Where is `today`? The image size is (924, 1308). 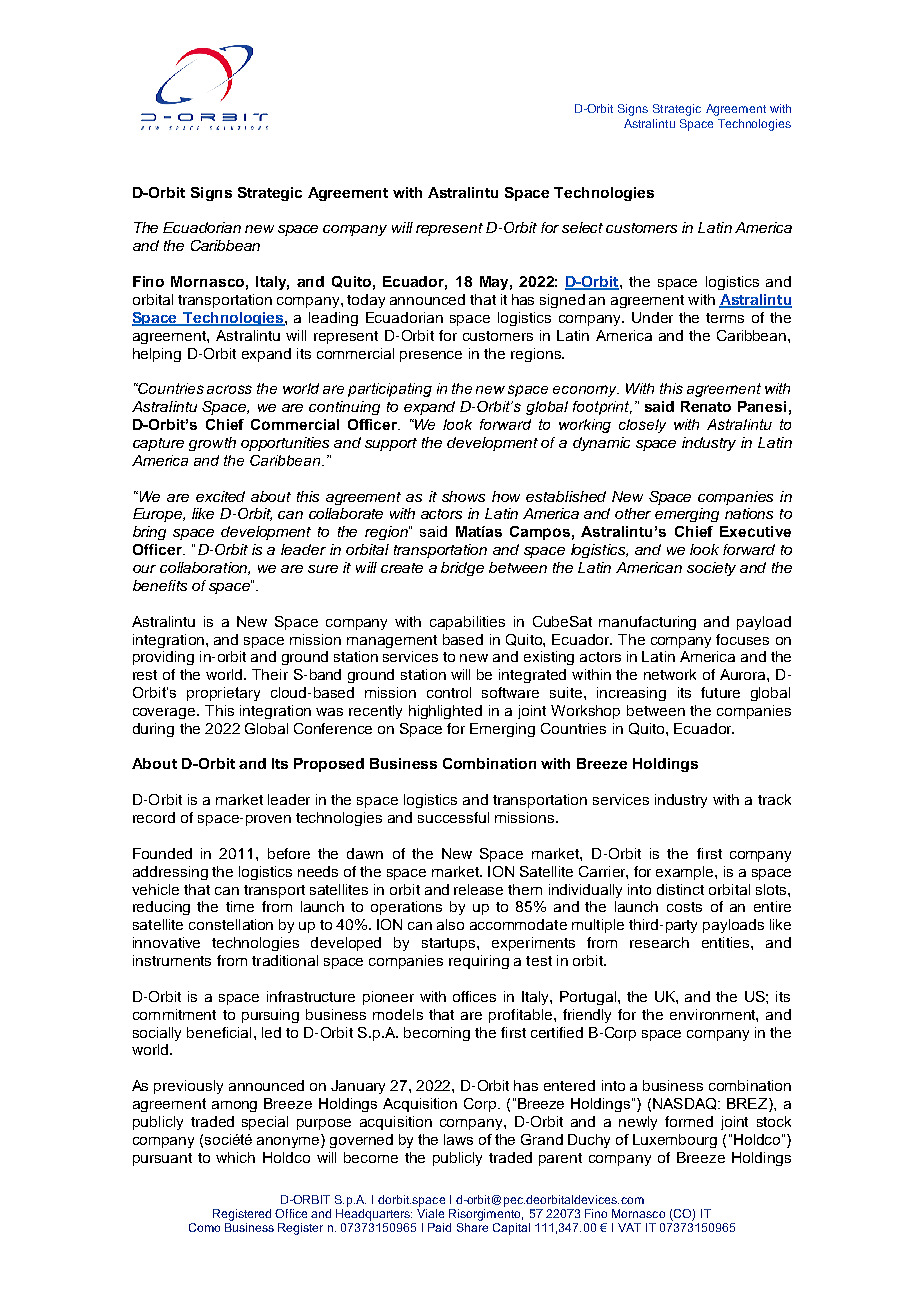
today is located at coordinates (366, 301).
